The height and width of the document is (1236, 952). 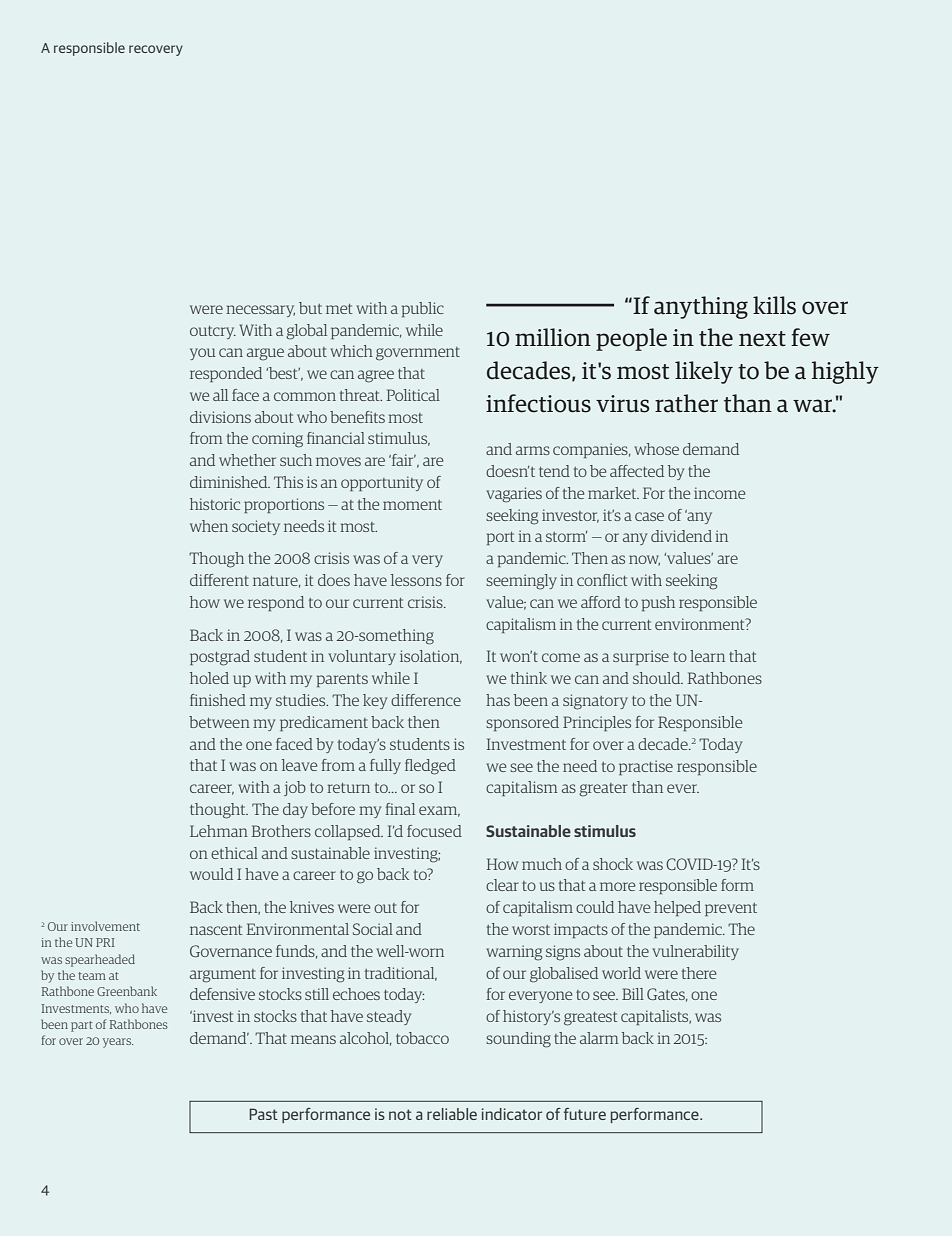 I want to click on finished, so click(x=218, y=700).
